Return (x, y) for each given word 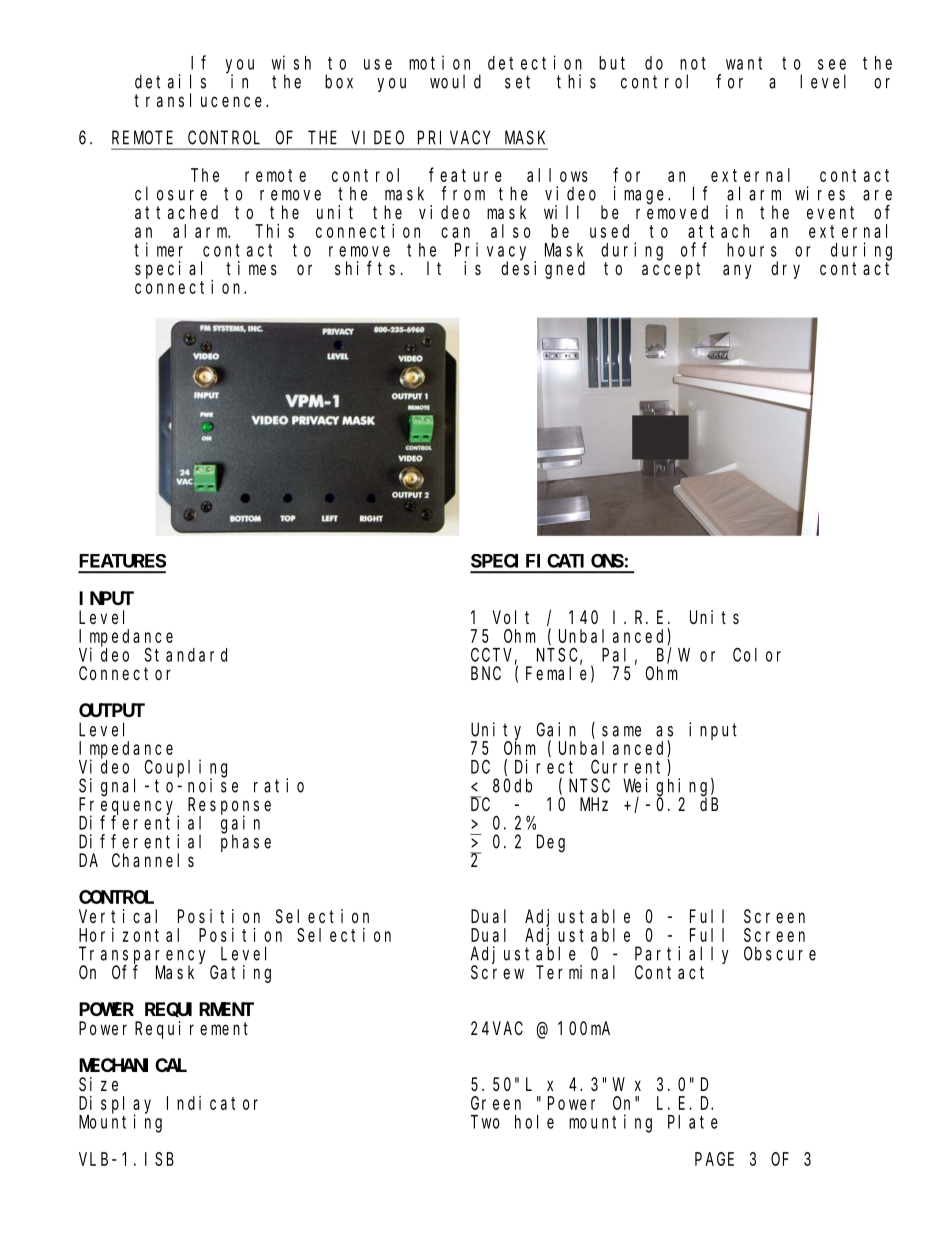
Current (629, 768)
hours (752, 250)
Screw (497, 972)
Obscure (780, 953)
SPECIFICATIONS (547, 561)
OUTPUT (112, 710)
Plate (693, 1122)
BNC (486, 673)
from (463, 193)
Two (485, 1122)
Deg (551, 844)
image (641, 195)
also (511, 231)
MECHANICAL (133, 1065)
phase (246, 843)
